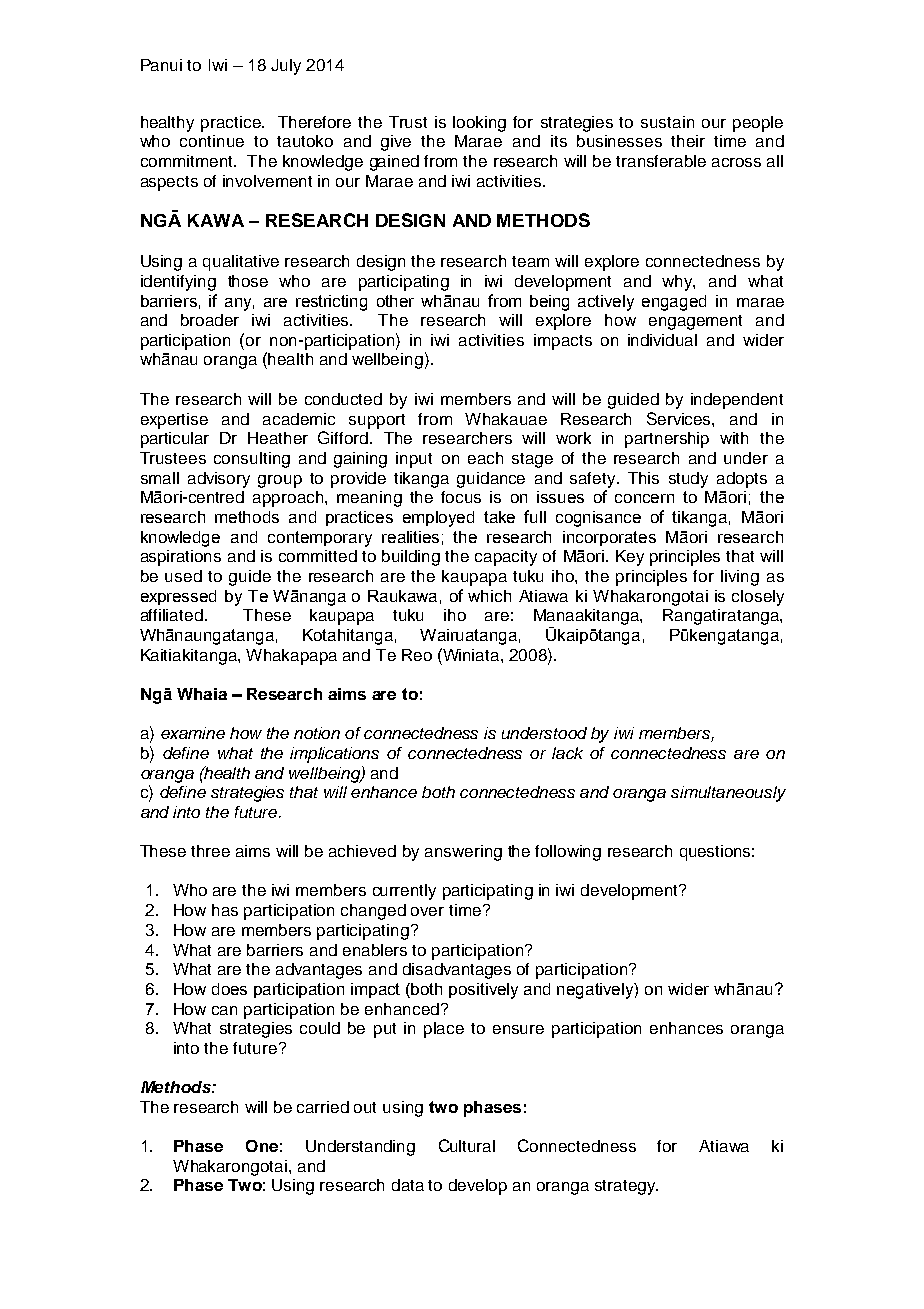 This image has width=924, height=1309. I want to click on which, so click(489, 596).
